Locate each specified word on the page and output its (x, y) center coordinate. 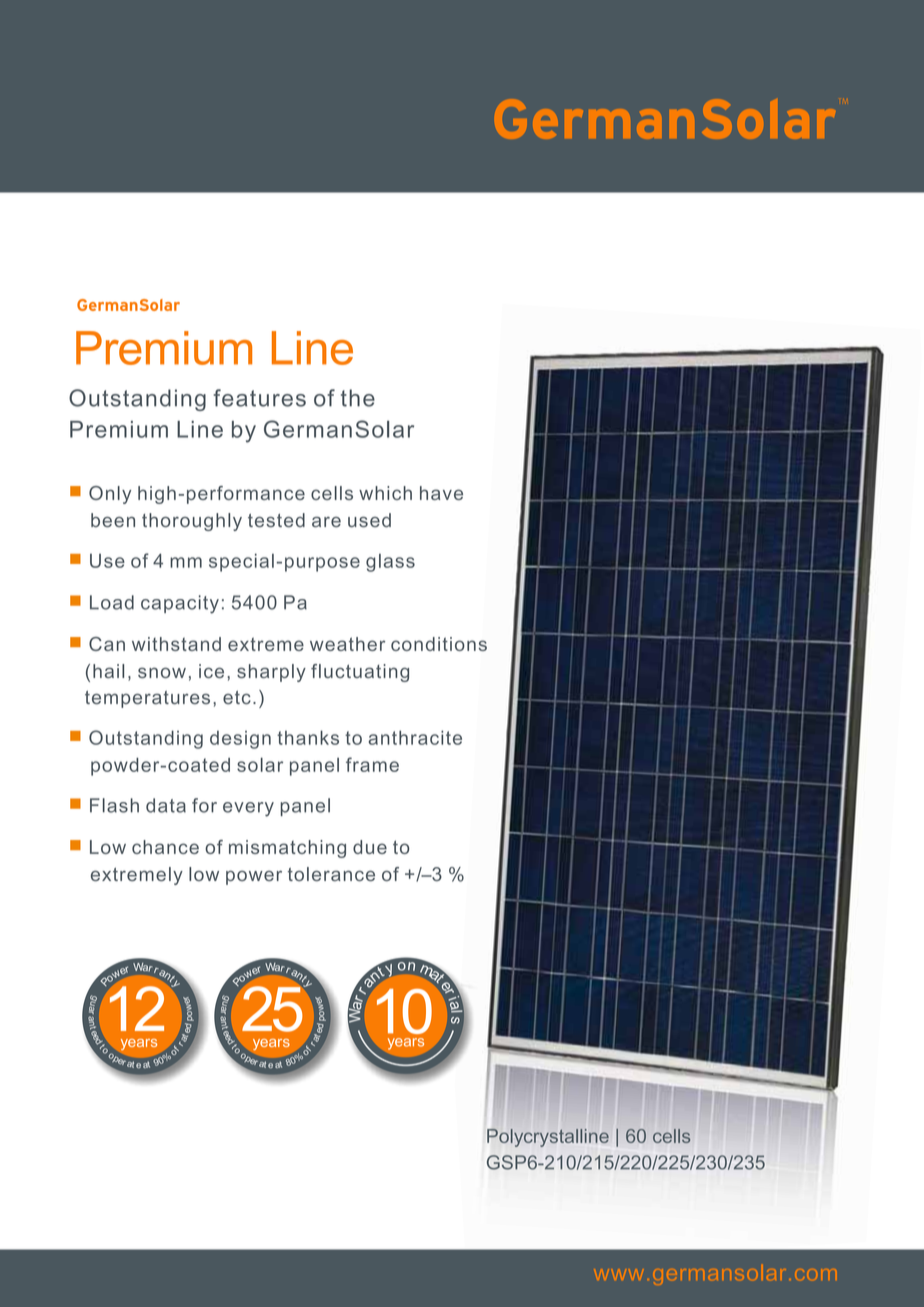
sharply (271, 673)
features (260, 398)
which (385, 493)
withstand (176, 644)
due (370, 847)
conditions (439, 644)
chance (165, 847)
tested (276, 520)
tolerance (331, 874)
